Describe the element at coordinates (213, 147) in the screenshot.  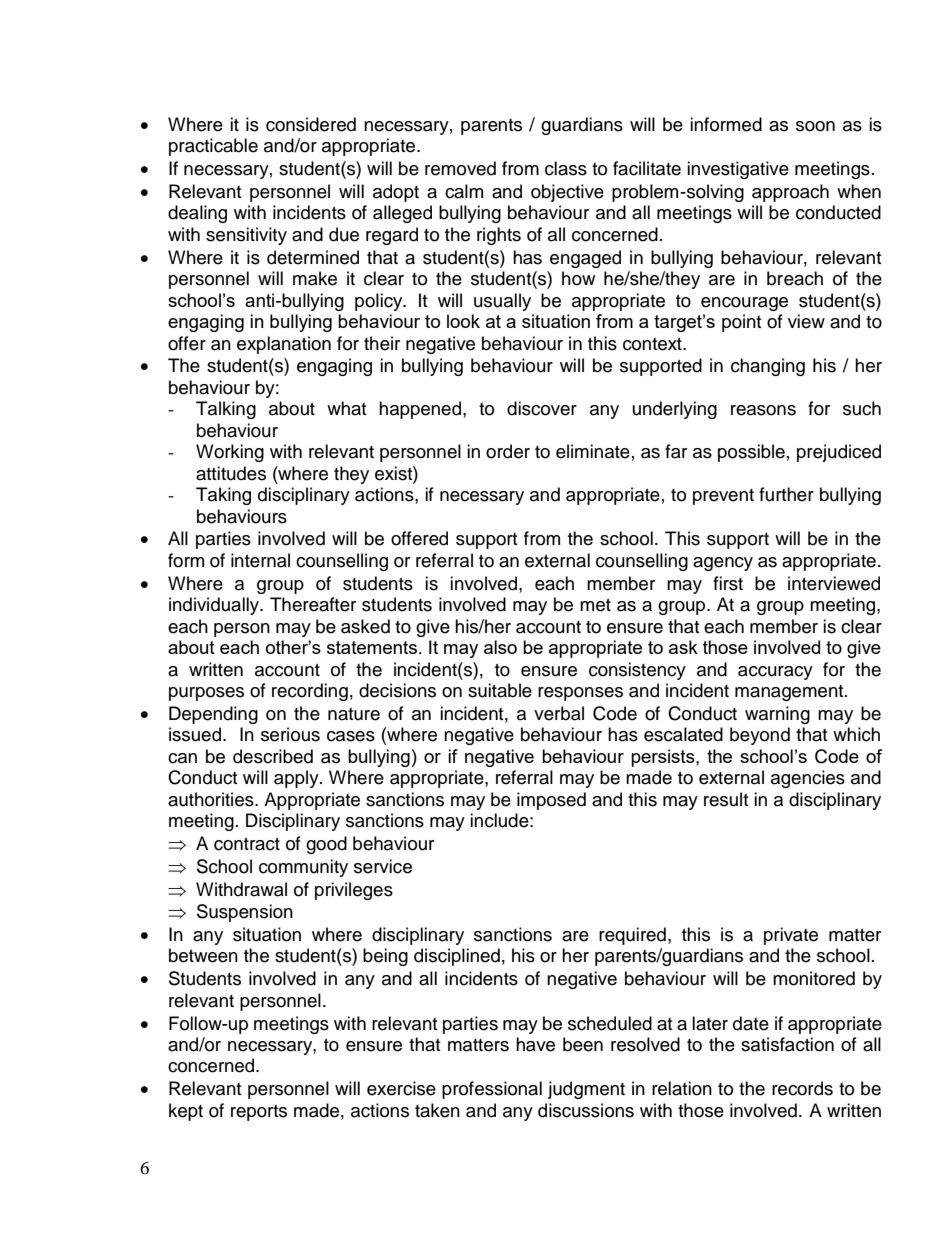
I see `practicable` at that location.
